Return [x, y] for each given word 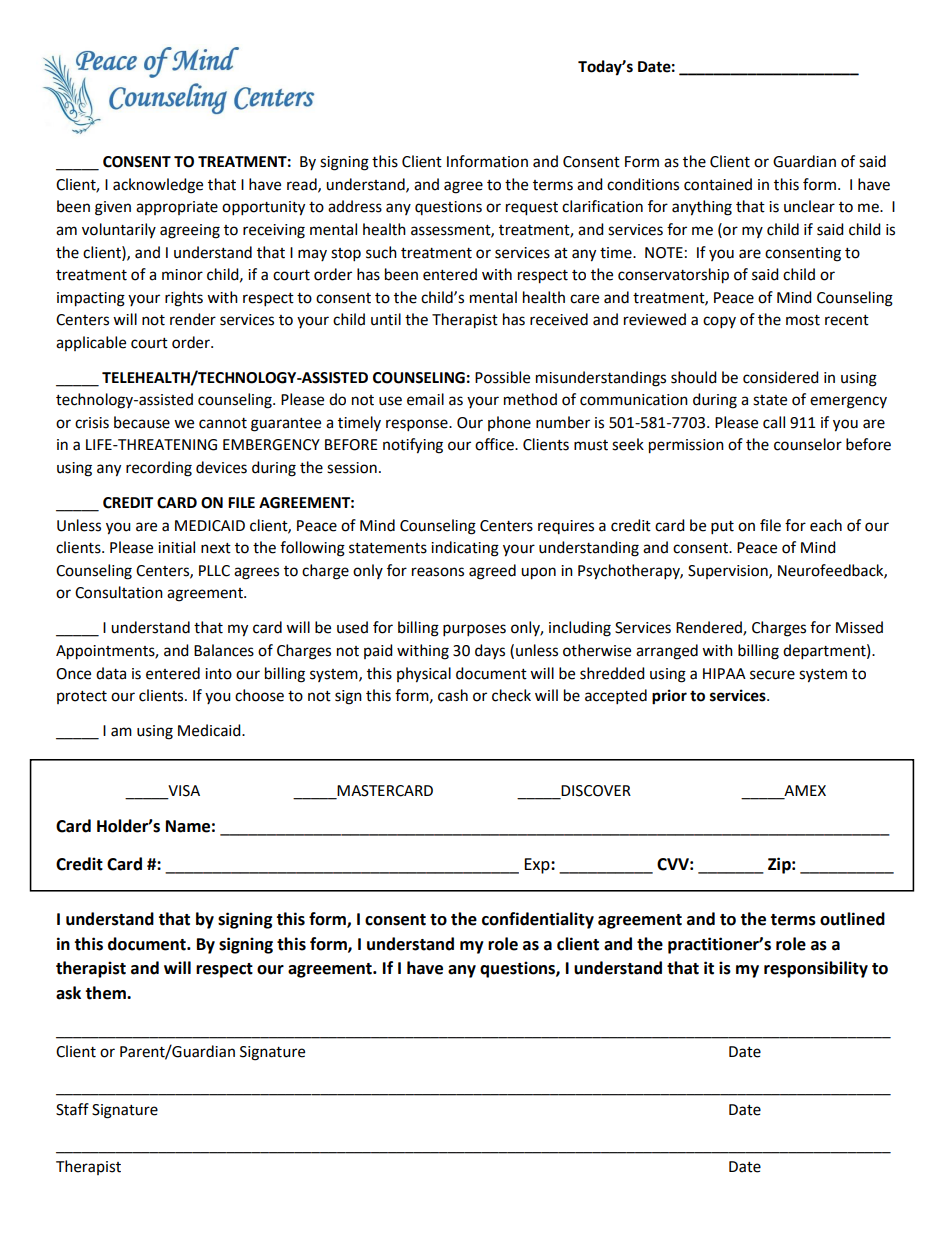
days [490, 651]
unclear [809, 206]
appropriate [177, 208]
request [532, 209]
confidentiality [538, 920]
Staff [72, 1109]
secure [772, 675]
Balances [224, 650]
